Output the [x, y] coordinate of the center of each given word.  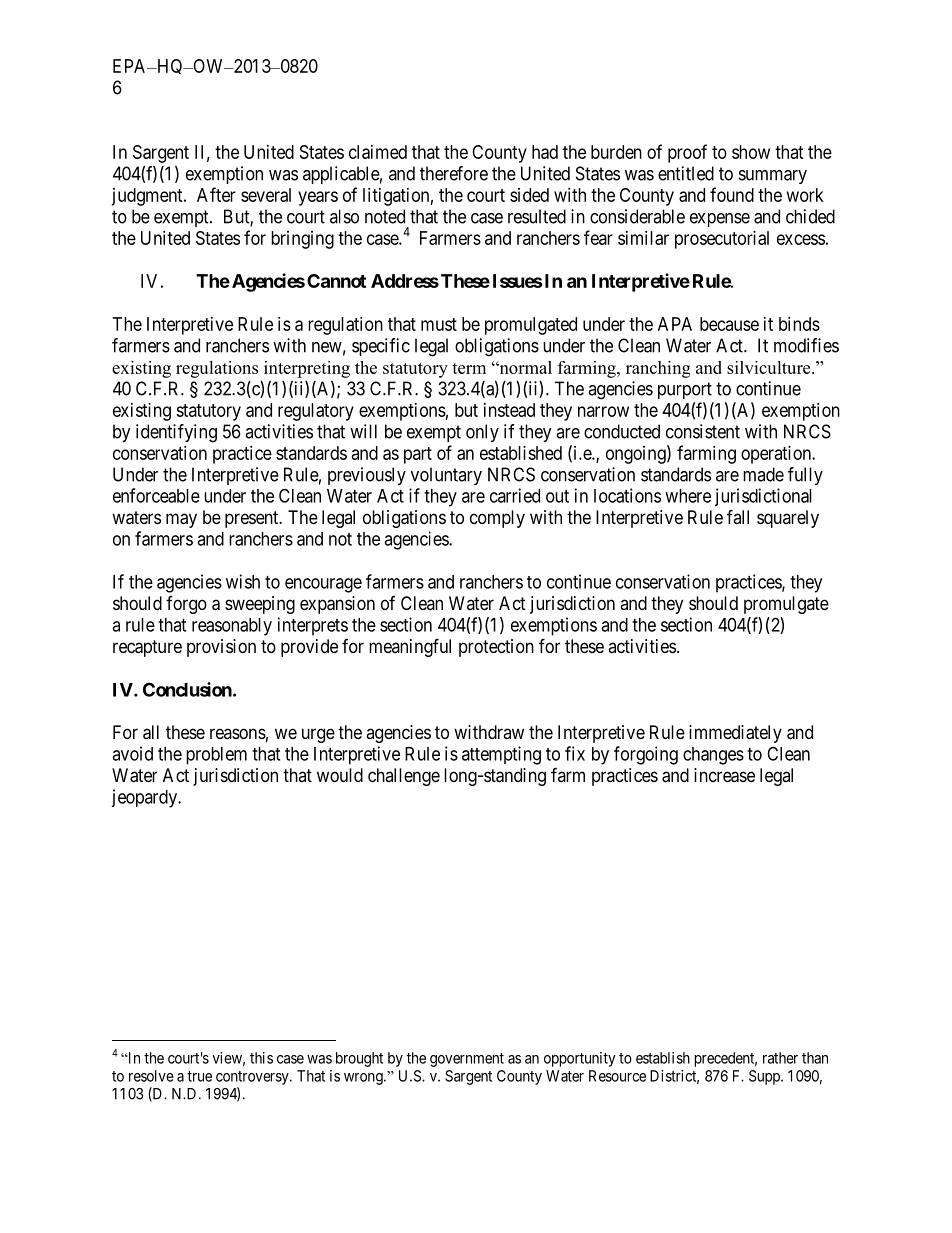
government [467, 1060]
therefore [454, 173]
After [216, 194]
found [732, 194]
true [199, 1076]
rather [780, 1058]
